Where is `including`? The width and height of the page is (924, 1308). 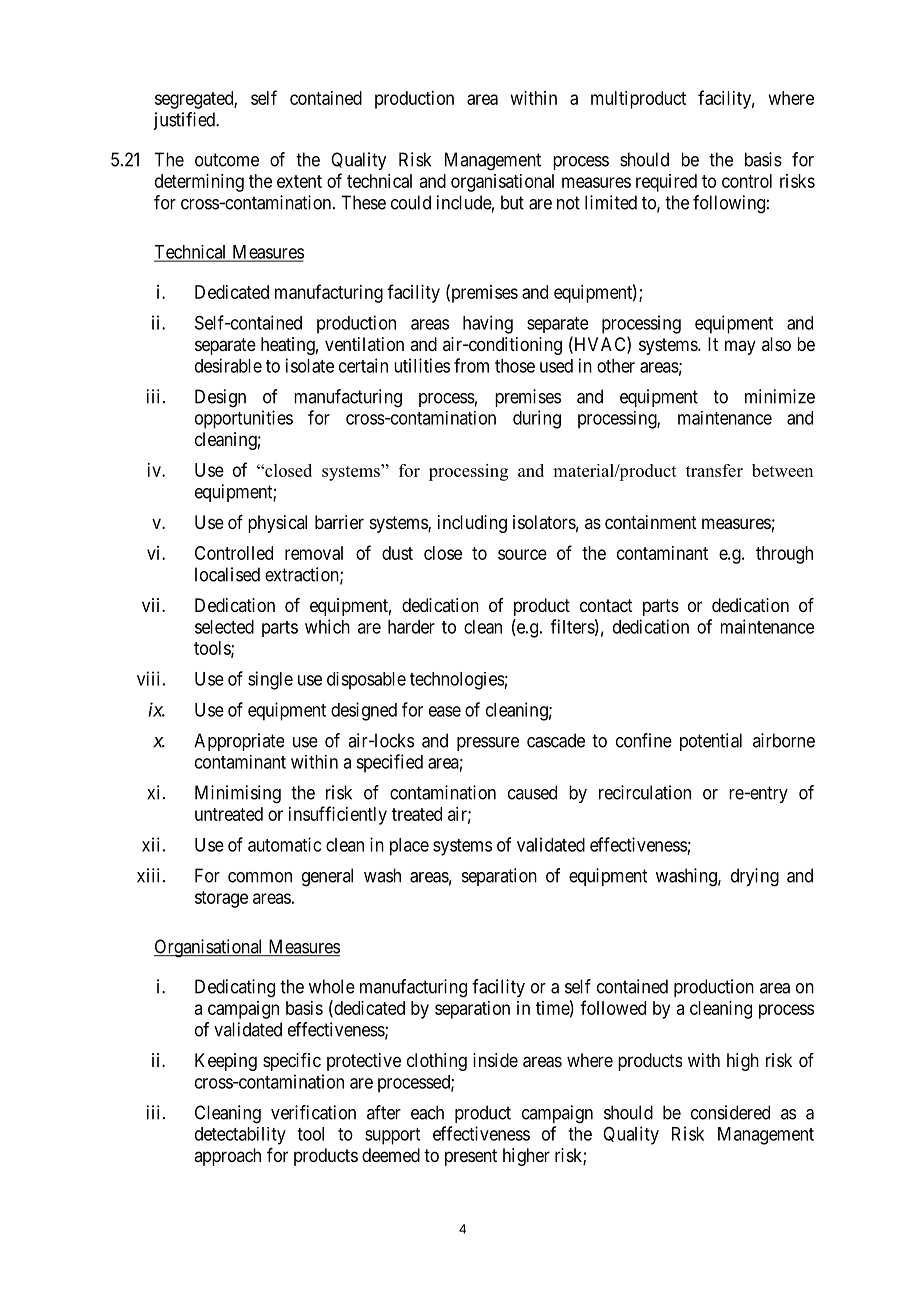
including is located at coordinates (472, 524).
